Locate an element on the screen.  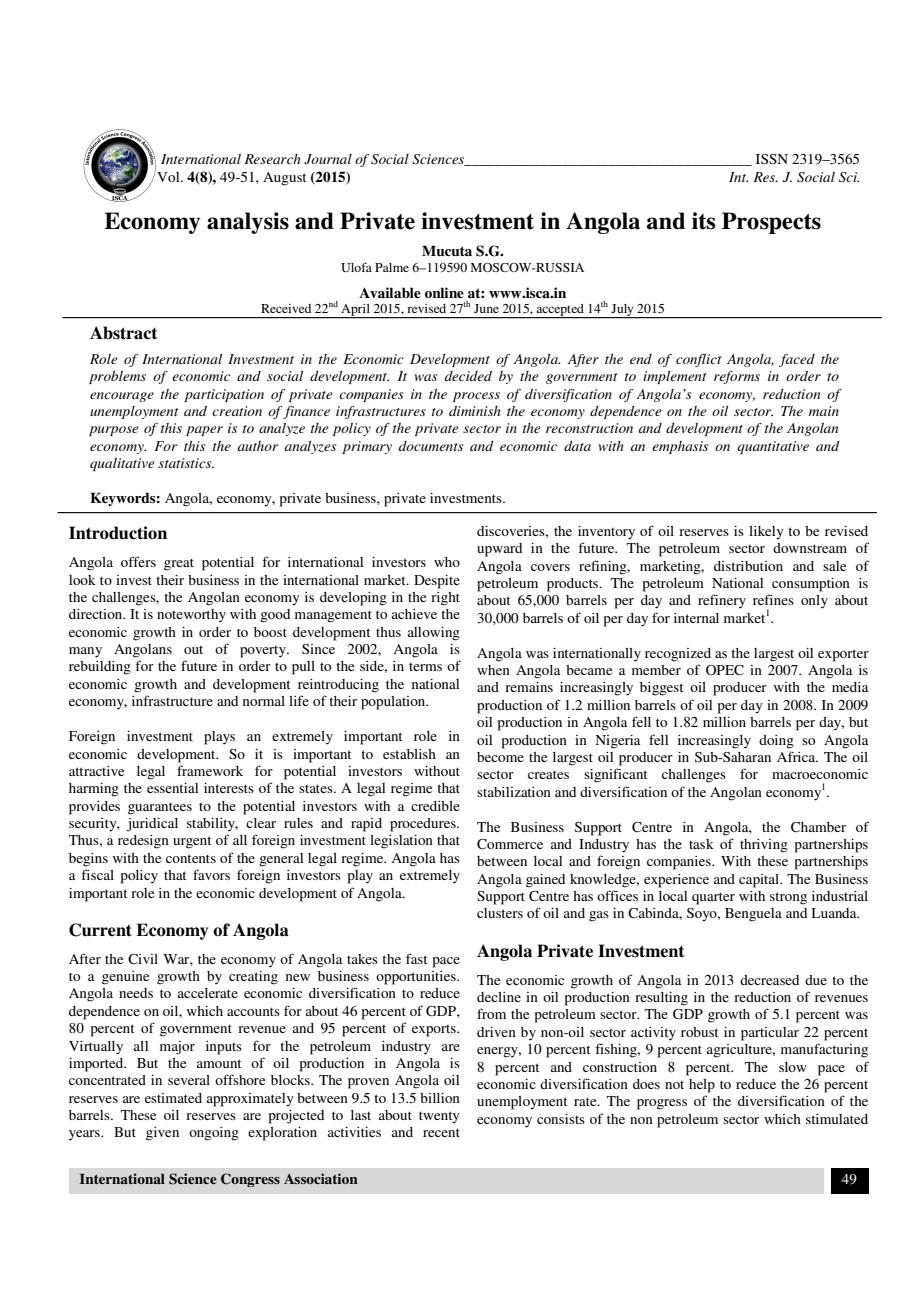
OPEC is located at coordinates (725, 670).
